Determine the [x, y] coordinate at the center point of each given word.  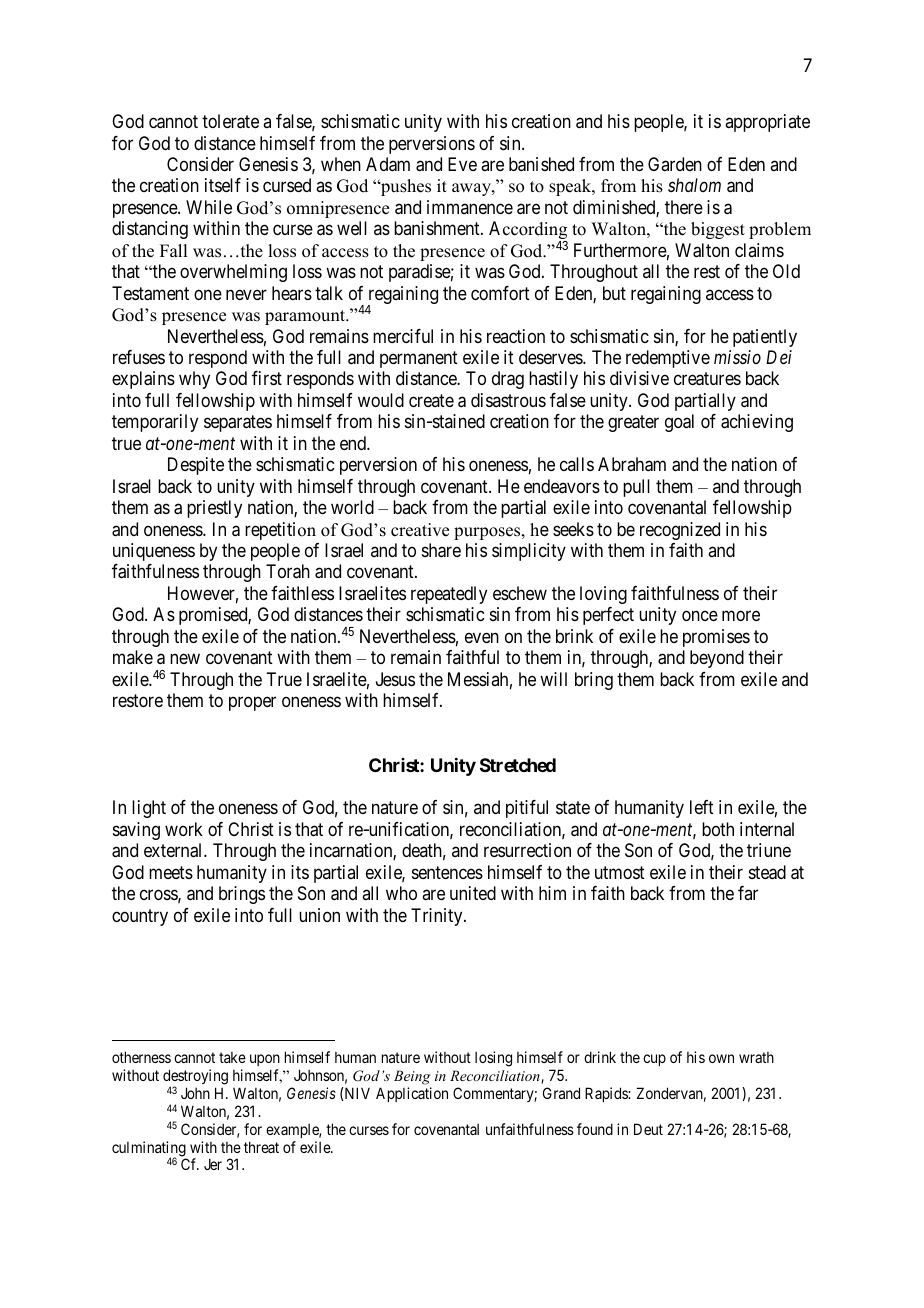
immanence [470, 207]
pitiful [527, 809]
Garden [675, 164]
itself [223, 185]
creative [420, 530]
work [184, 829]
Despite [196, 466]
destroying [195, 1078]
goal [679, 423]
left [702, 807]
